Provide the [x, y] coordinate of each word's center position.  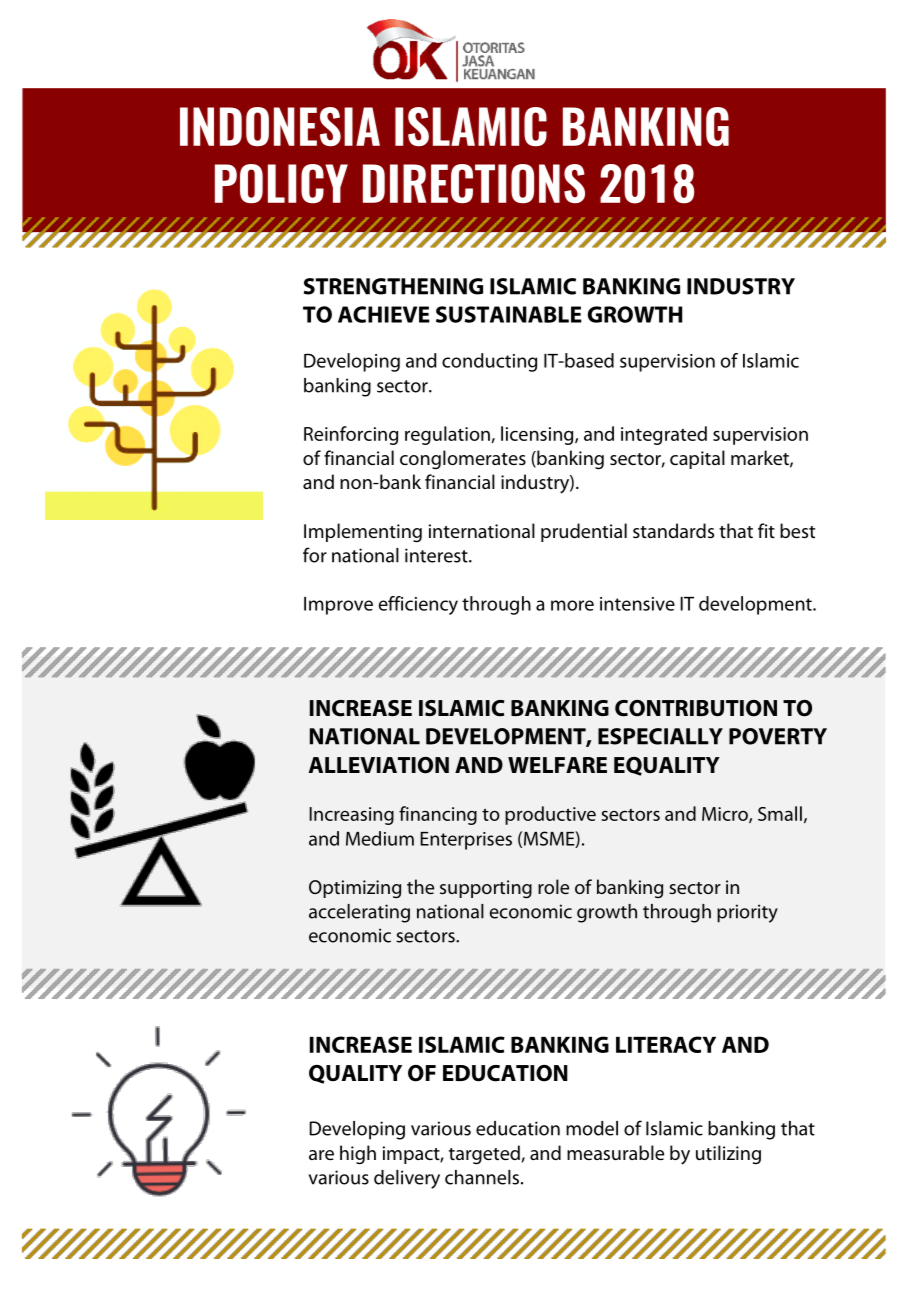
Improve [338, 606]
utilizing [728, 1154]
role [553, 886]
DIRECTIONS [474, 183]
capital [697, 459]
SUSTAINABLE [509, 314]
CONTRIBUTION [696, 708]
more [572, 605]
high [358, 1155]
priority [747, 913]
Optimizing [355, 889]
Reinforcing [351, 435]
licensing [538, 435]
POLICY [281, 183]
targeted [484, 1155]
